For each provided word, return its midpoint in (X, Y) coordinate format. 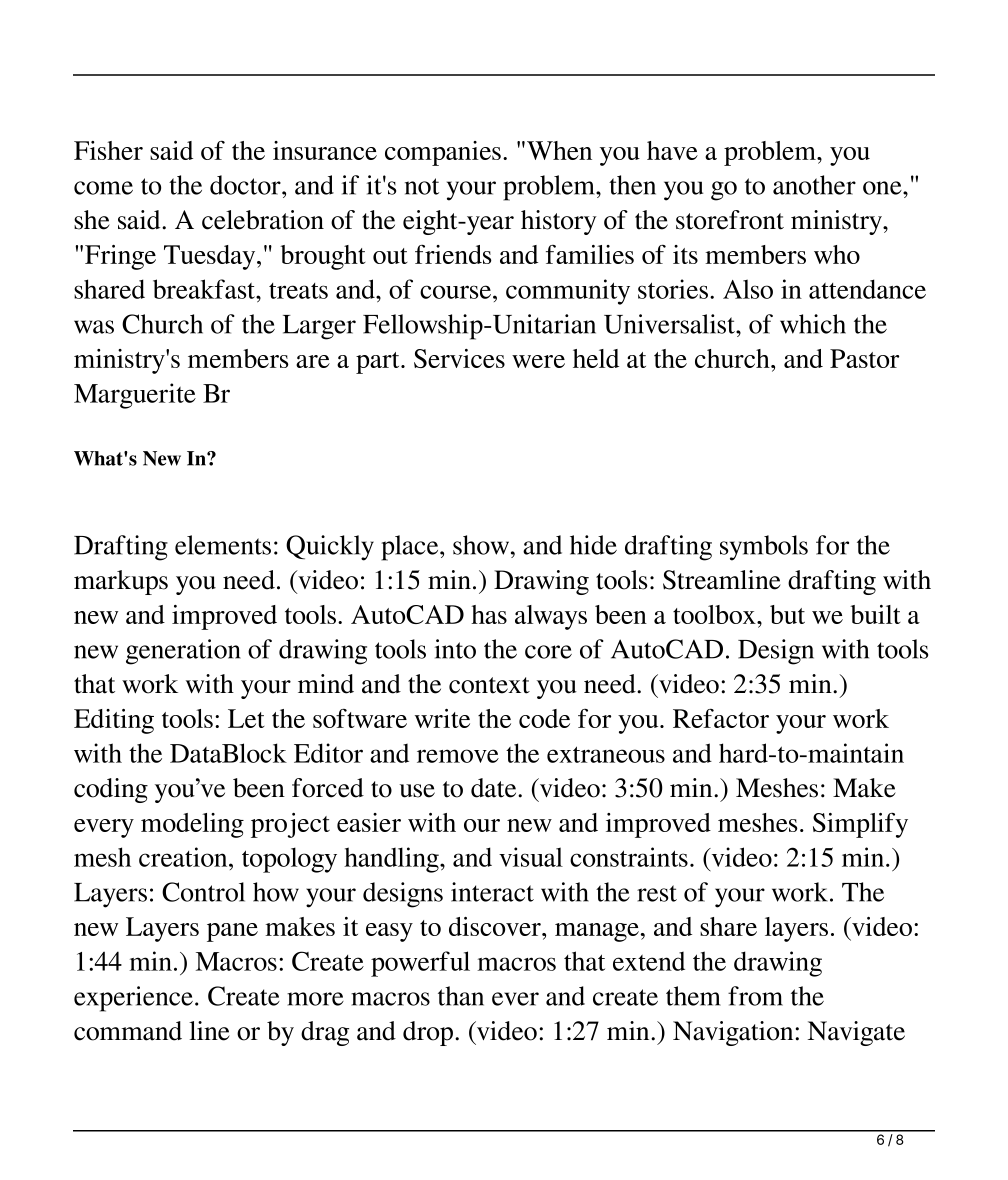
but (787, 614)
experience (133, 999)
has (489, 614)
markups (121, 582)
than (461, 996)
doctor (246, 185)
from (755, 996)
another (814, 185)
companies (443, 153)
